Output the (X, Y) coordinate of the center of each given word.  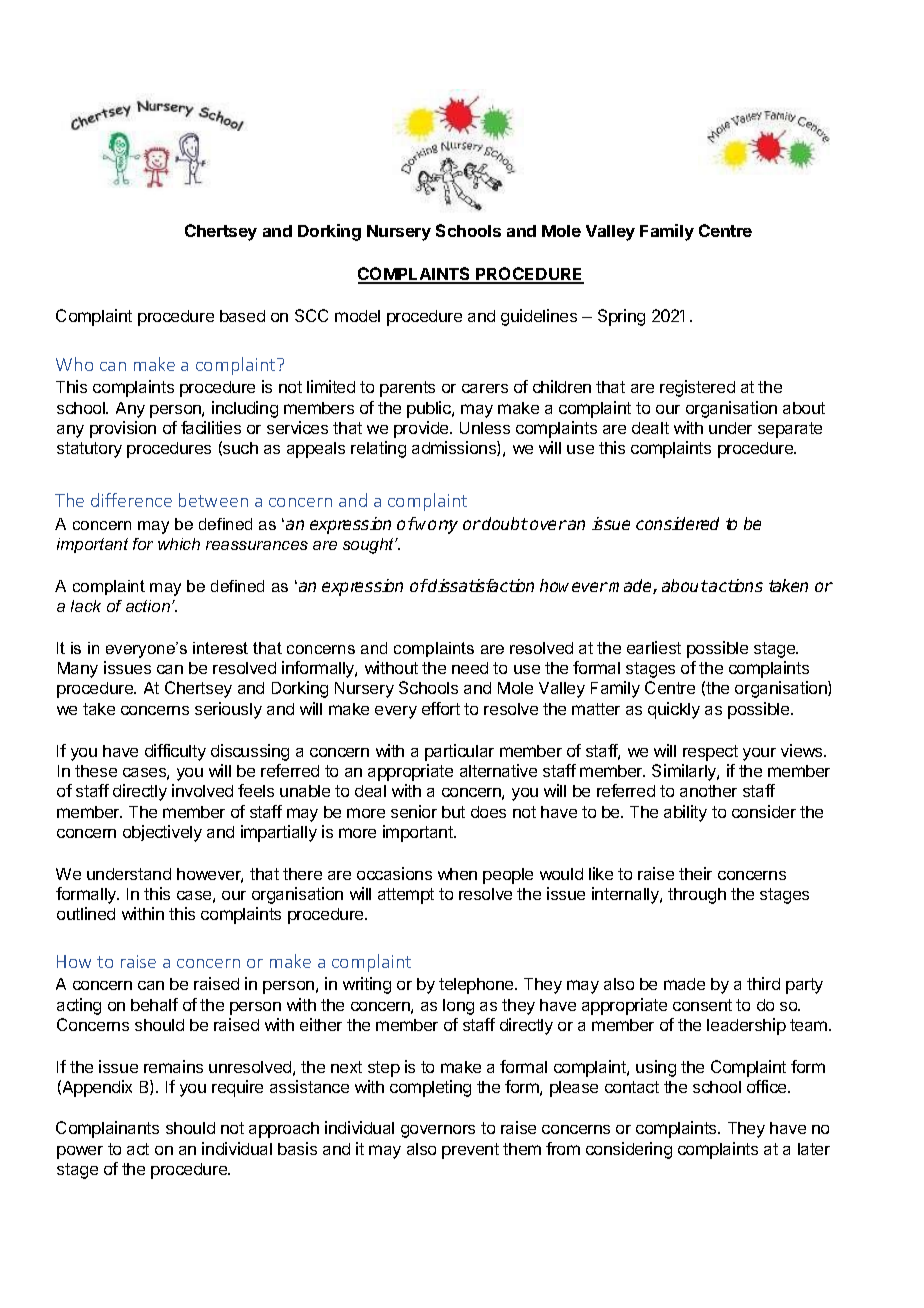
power (80, 1152)
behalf (154, 1004)
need (470, 668)
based (242, 316)
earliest (654, 647)
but (453, 812)
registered (697, 388)
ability (685, 813)
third (763, 983)
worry (436, 527)
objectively (162, 833)
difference (131, 500)
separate (790, 430)
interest (220, 648)
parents (407, 389)
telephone (477, 986)
